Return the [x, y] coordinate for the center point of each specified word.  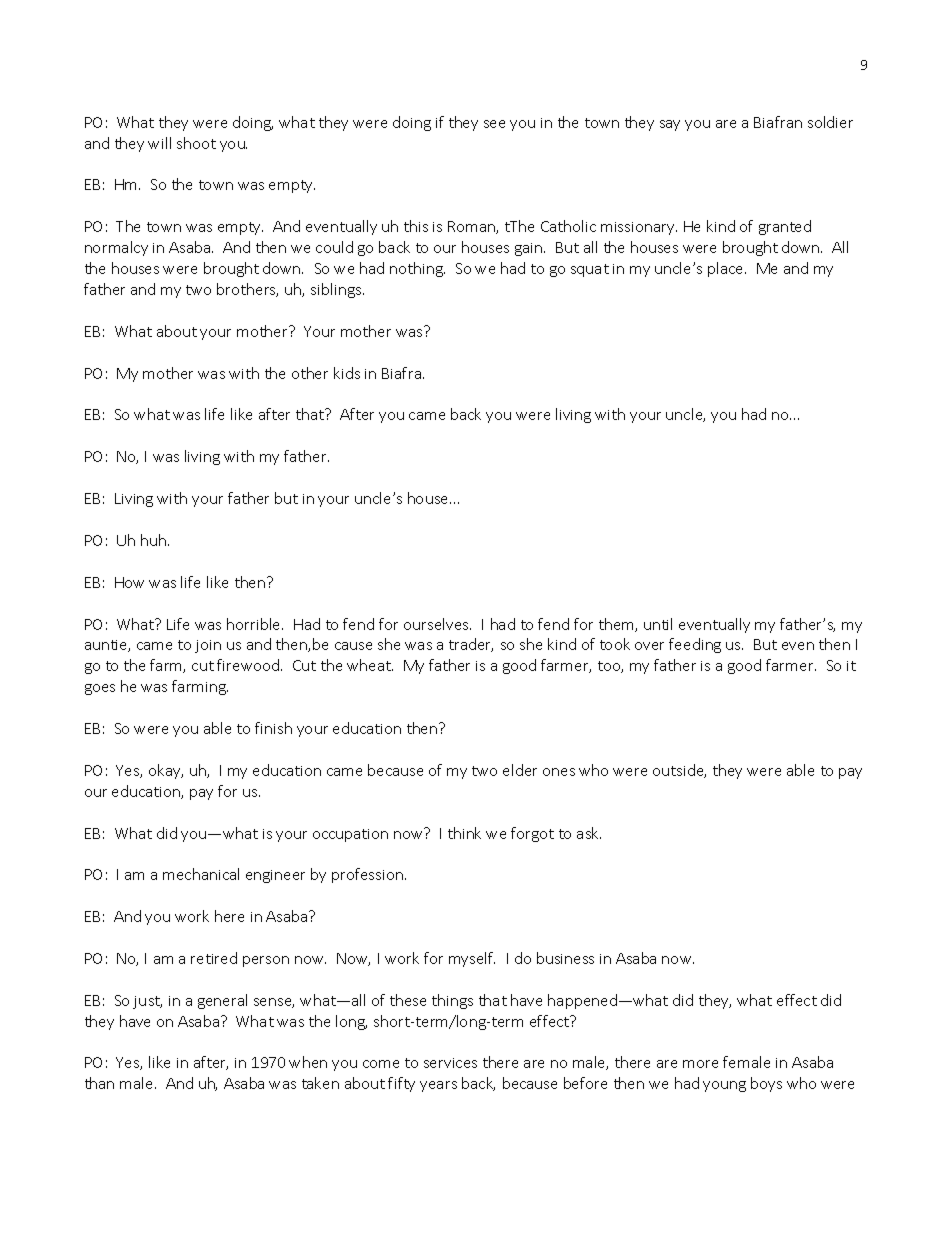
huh [155, 540]
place [727, 269]
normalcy [116, 248]
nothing [417, 269]
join [208, 646]
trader [471, 645]
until [658, 624]
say [670, 125]
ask [589, 833]
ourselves [437, 624]
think [464, 833]
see [494, 124]
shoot [196, 143]
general [222, 1001]
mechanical [201, 874]
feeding [695, 645]
